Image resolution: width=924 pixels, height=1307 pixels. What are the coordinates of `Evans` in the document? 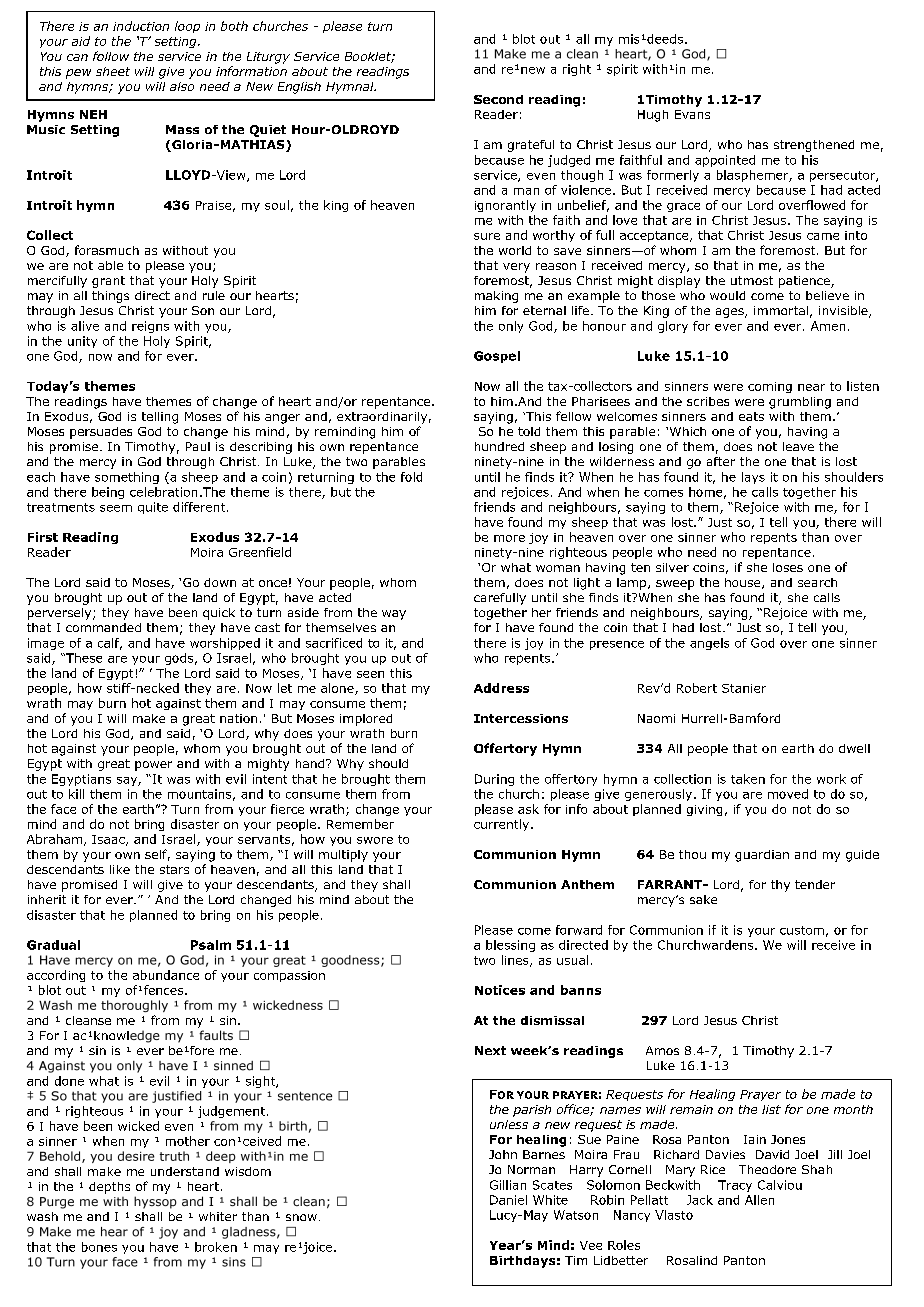 It's located at (692, 114).
